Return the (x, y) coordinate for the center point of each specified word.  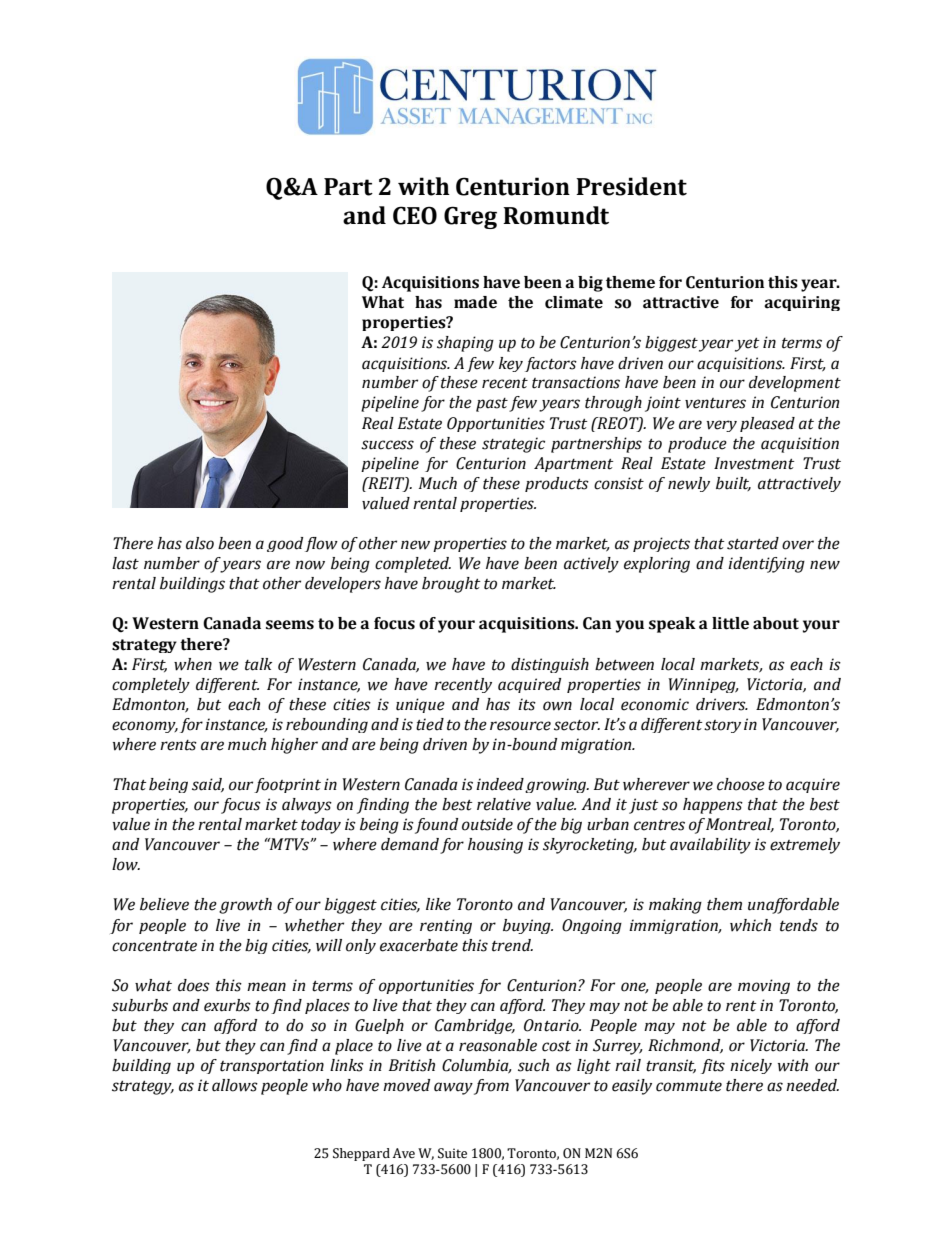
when (193, 664)
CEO (415, 215)
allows (235, 1085)
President (631, 186)
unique (420, 705)
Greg (470, 217)
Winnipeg (703, 685)
